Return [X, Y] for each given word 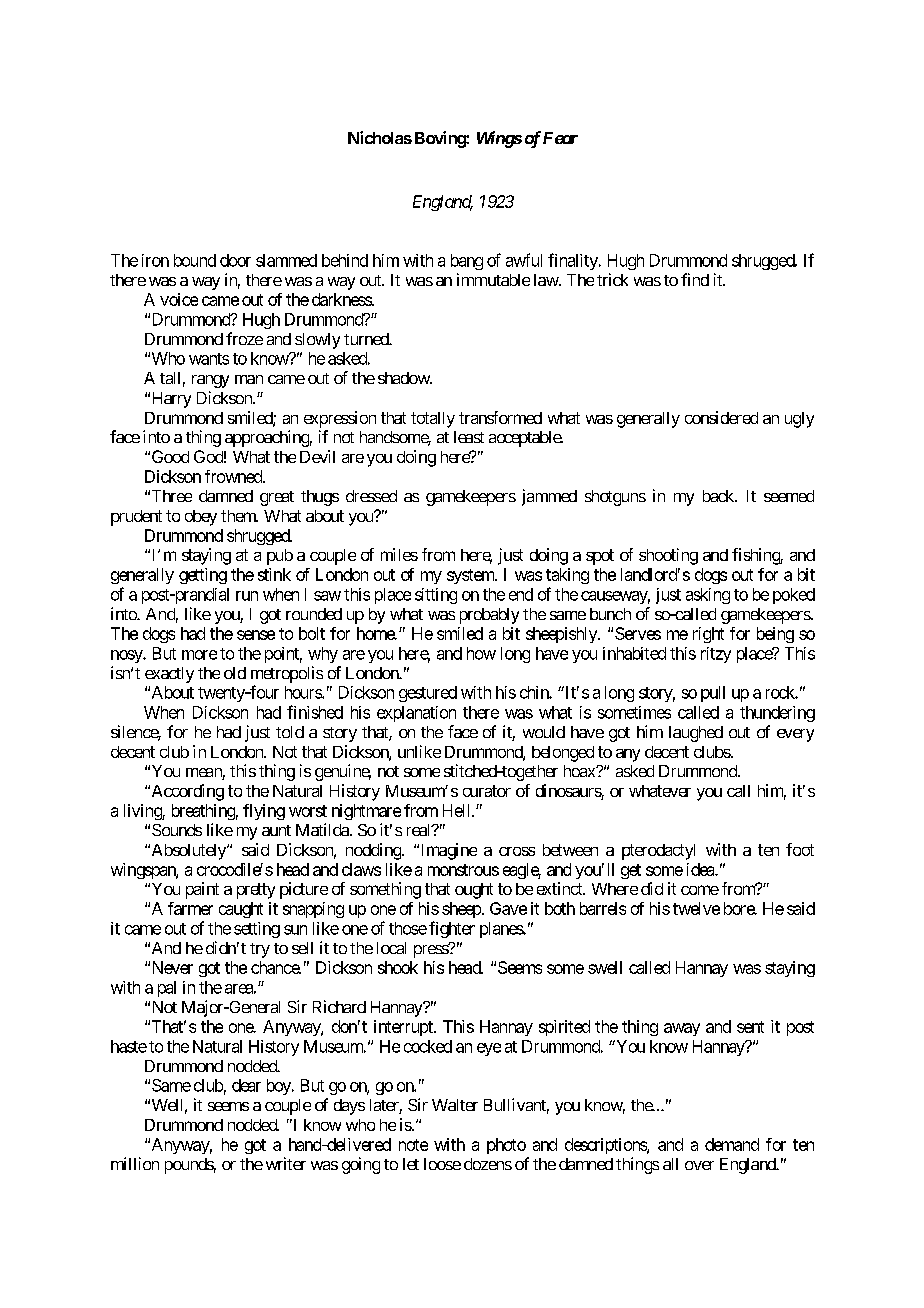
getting [203, 576]
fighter [452, 929]
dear [246, 1085]
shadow [404, 378]
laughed [696, 734]
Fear [560, 138]
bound [195, 260]
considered [721, 417]
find [695, 279]
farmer [190, 908]
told [290, 732]
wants [209, 359]
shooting [668, 556]
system [471, 576]
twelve [696, 908]
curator [487, 791]
